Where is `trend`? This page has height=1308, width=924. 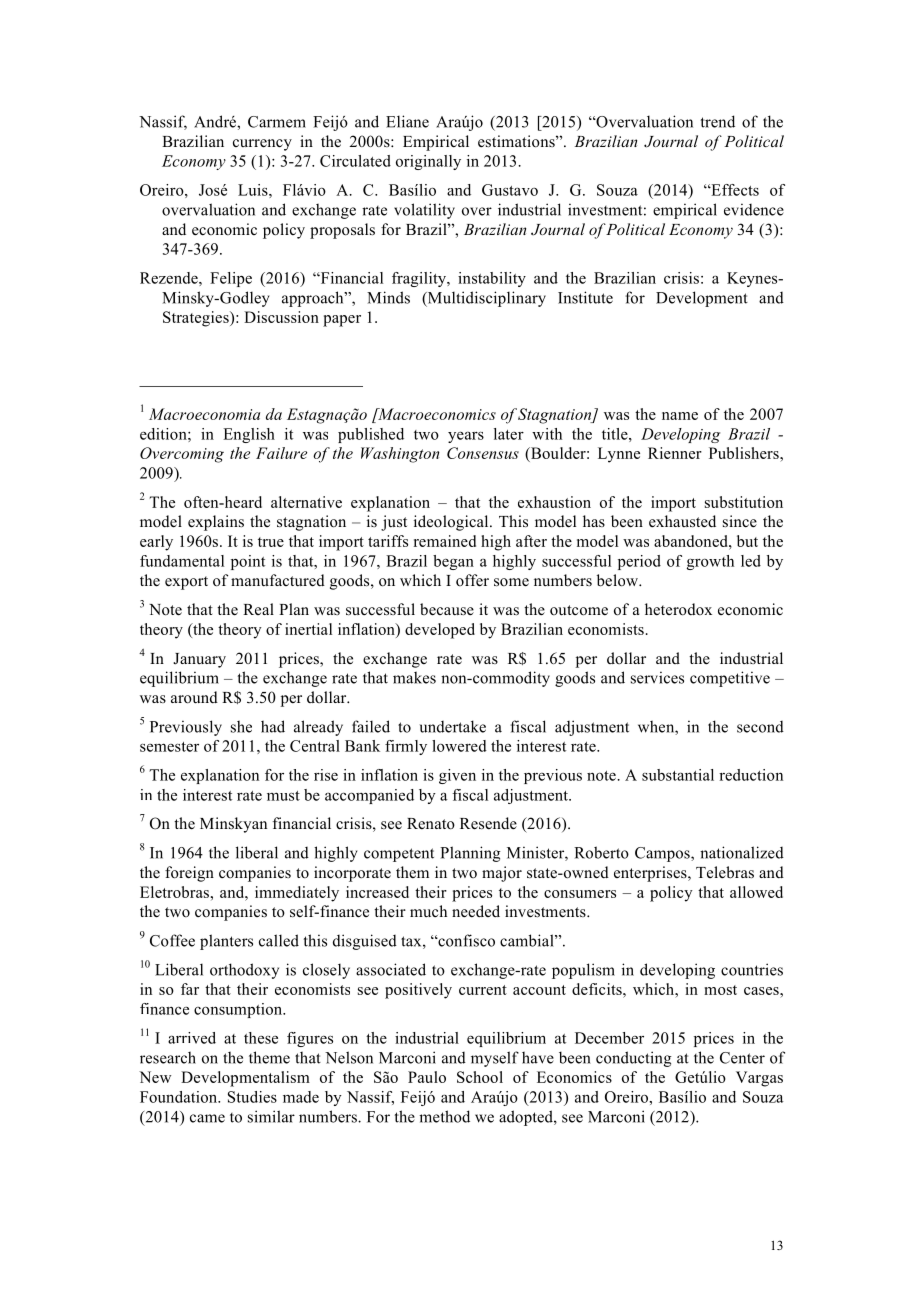 trend is located at coordinates (718, 121).
